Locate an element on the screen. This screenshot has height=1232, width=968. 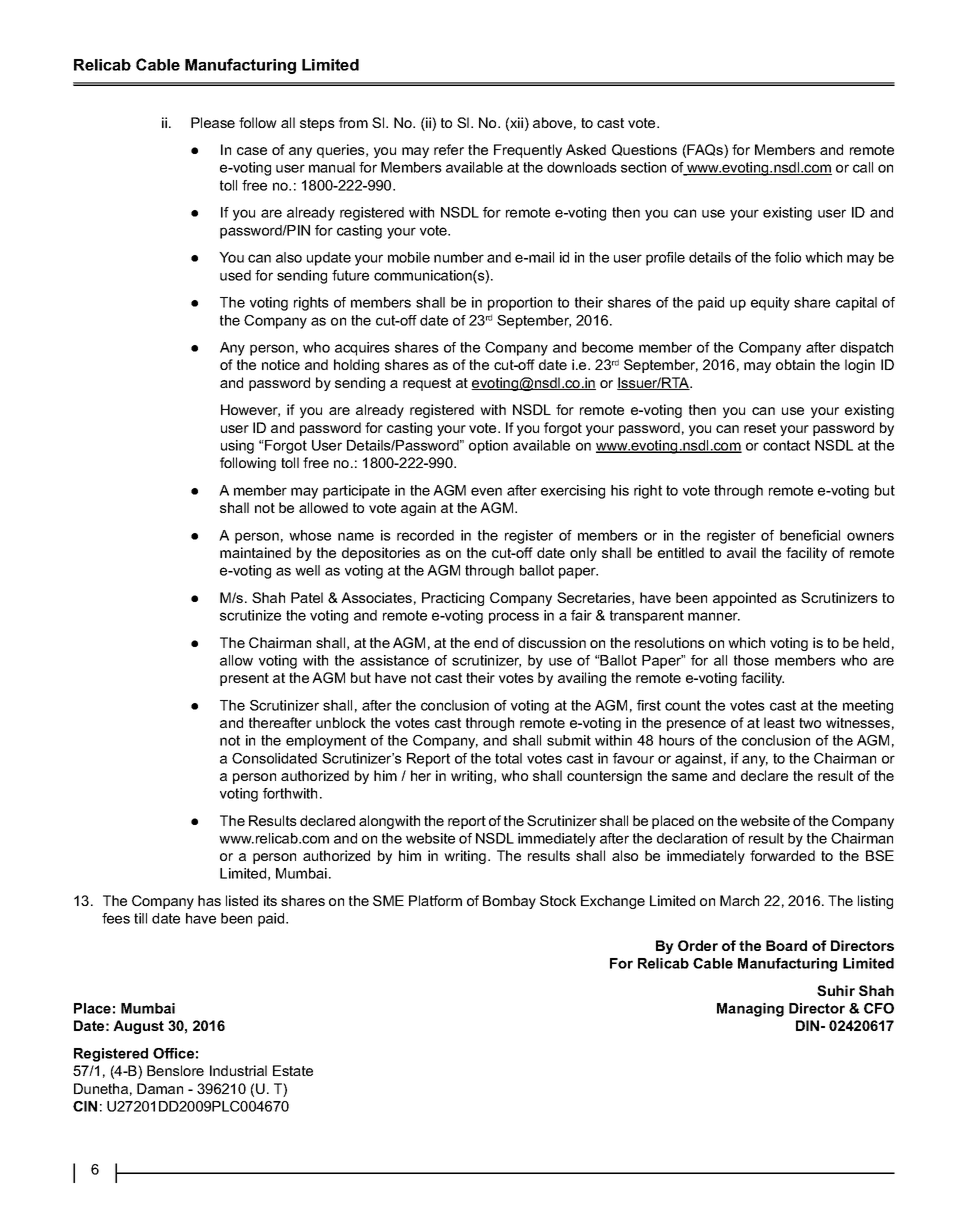
Frequently is located at coordinates (528, 151).
